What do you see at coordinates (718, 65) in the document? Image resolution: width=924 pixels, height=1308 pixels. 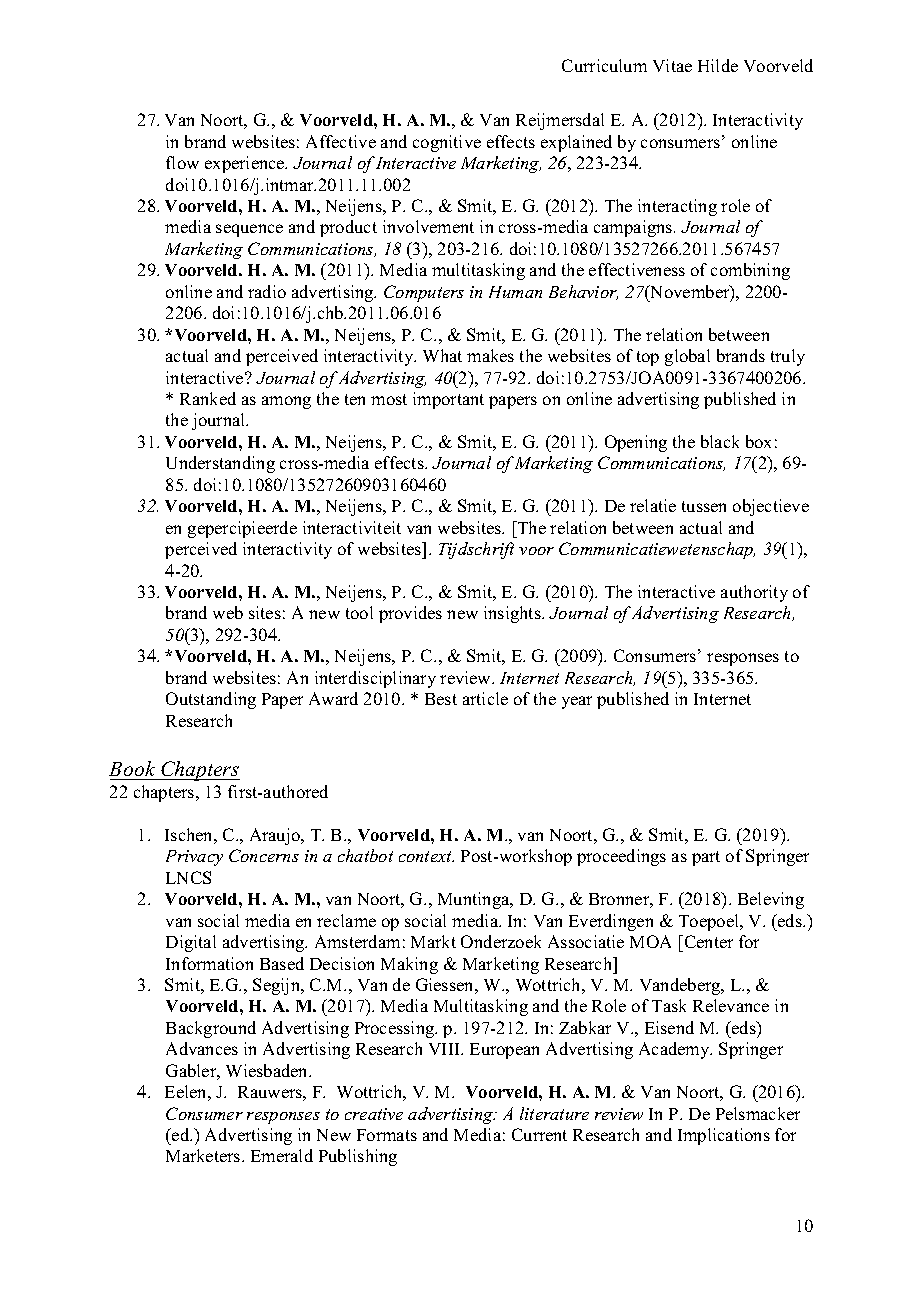 I see `Hilde` at bounding box center [718, 65].
